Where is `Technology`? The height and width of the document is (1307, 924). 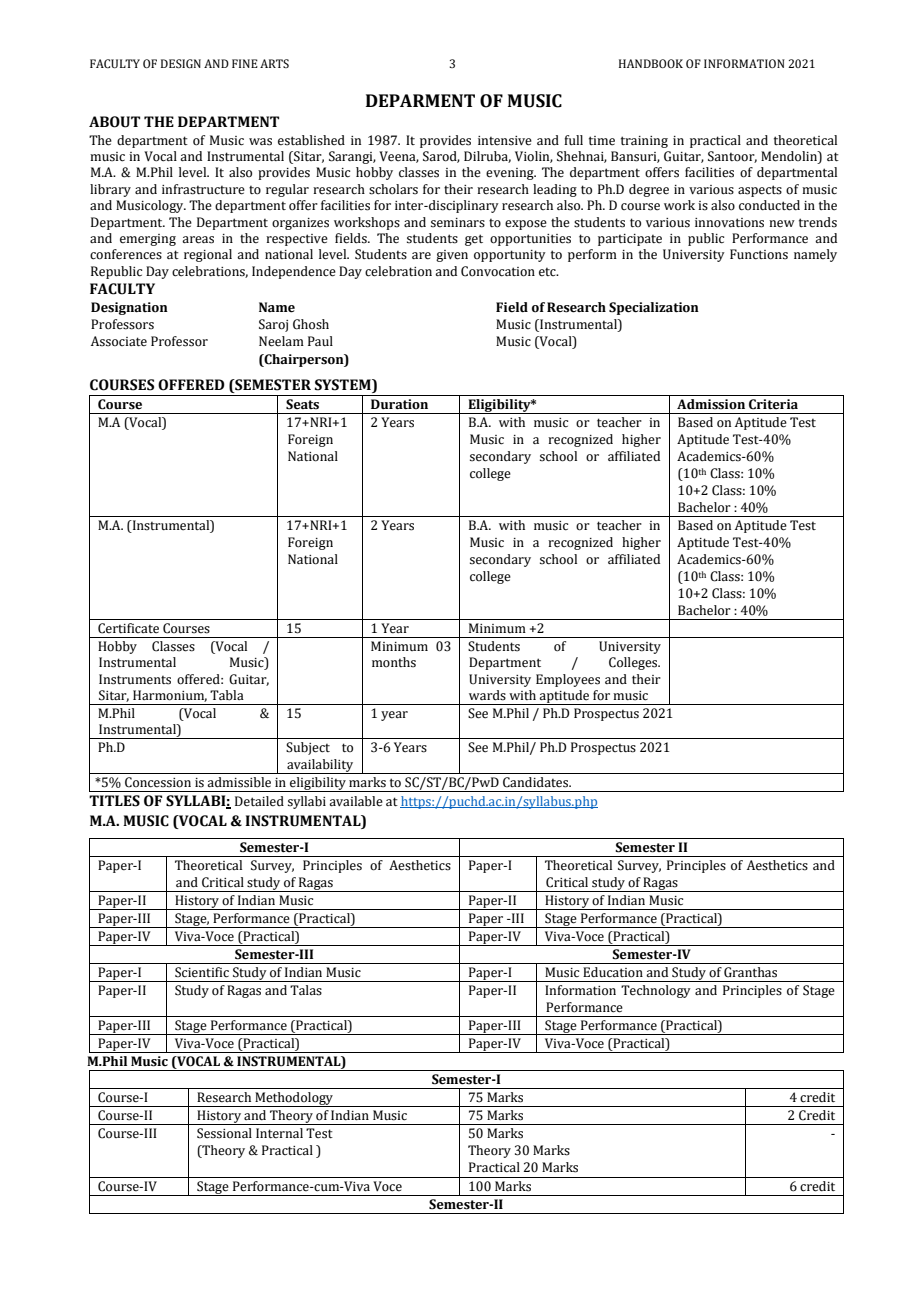
Technology is located at coordinates (656, 991).
